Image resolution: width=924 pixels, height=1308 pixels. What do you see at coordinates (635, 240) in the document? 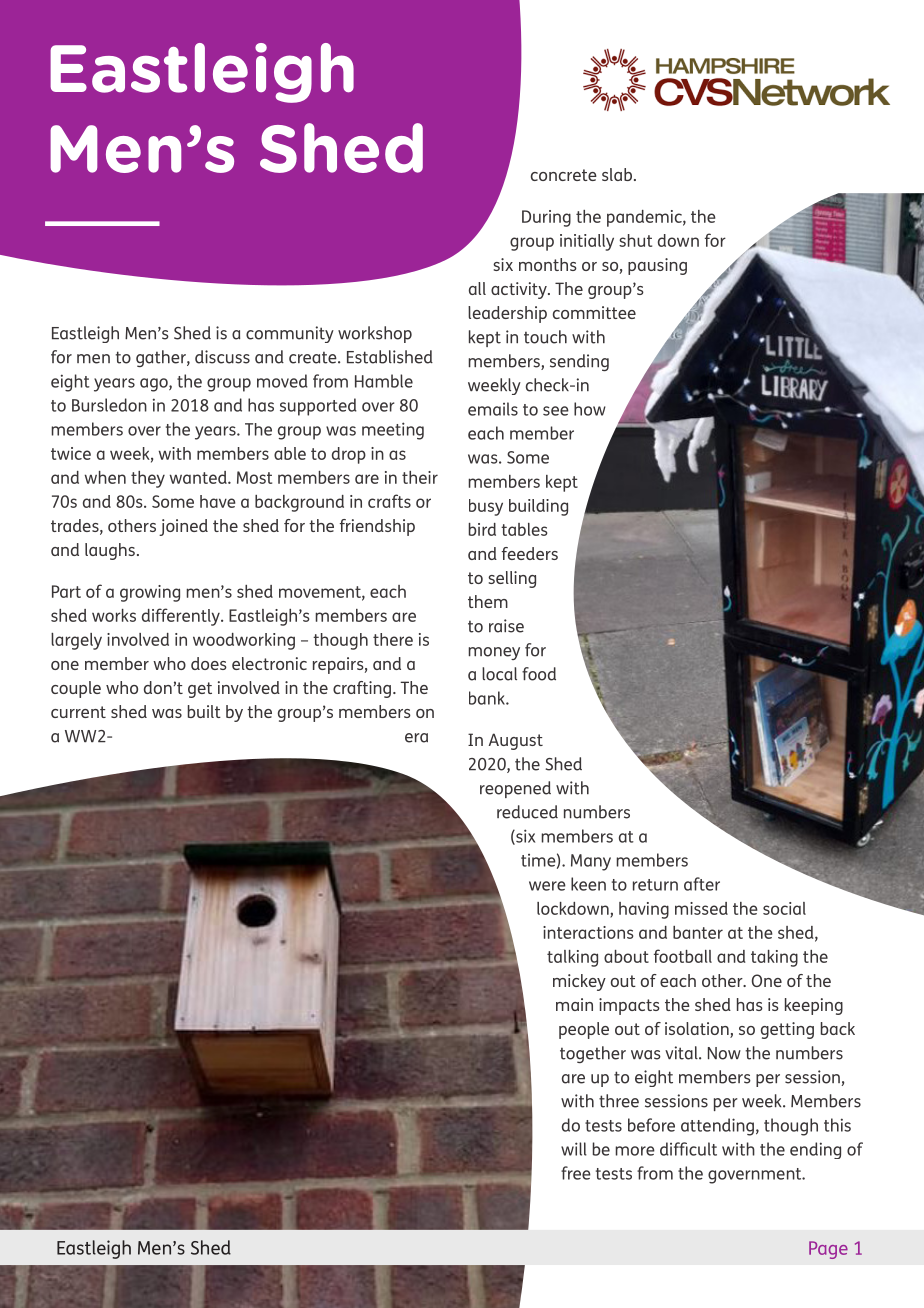
I see `shut` at bounding box center [635, 240].
